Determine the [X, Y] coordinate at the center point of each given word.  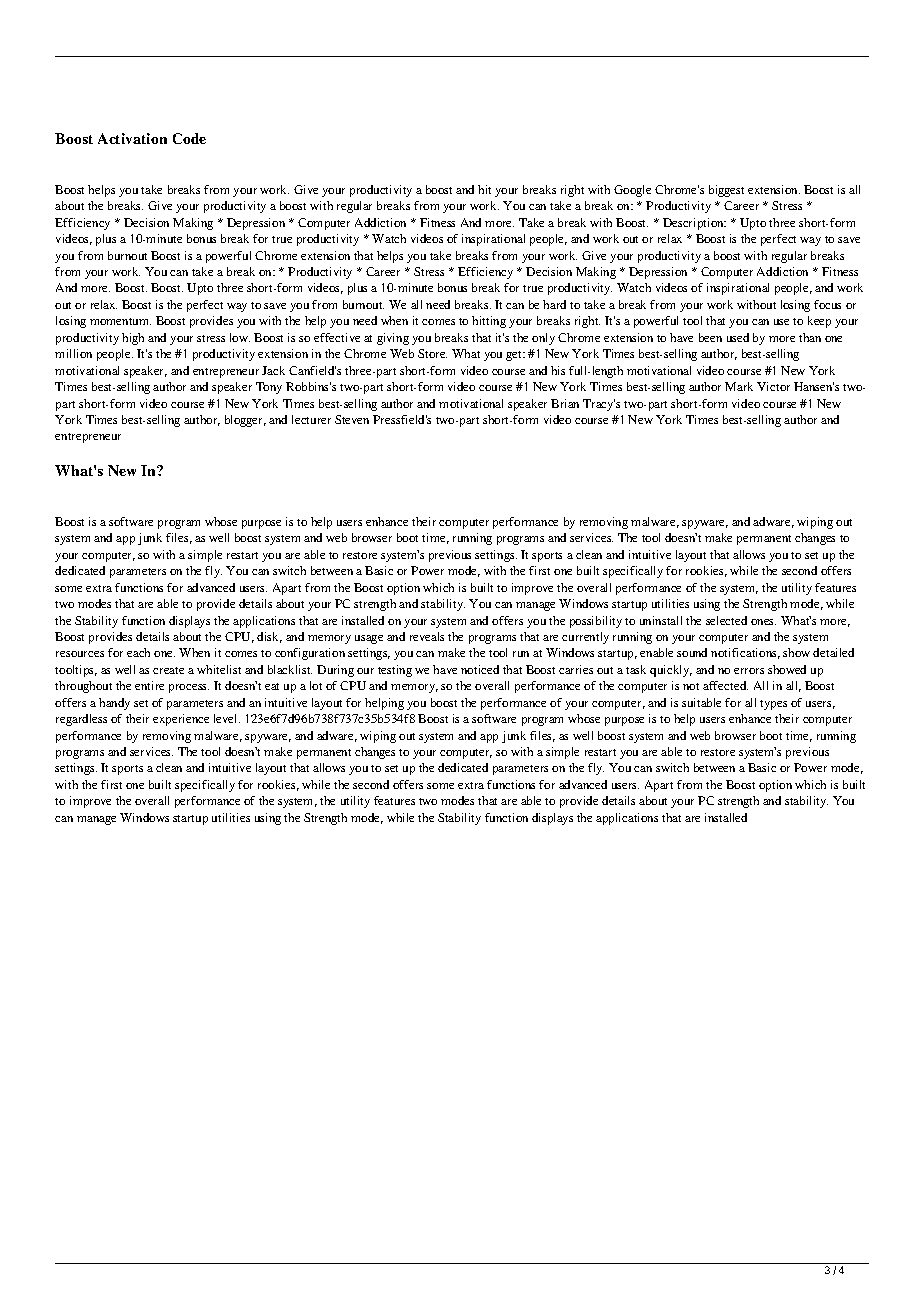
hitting [489, 322]
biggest [726, 191]
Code [189, 138]
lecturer [311, 419]
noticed [480, 669]
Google [632, 191]
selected [726, 620]
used [738, 337]
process [189, 688]
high [133, 339]
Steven [352, 419]
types [773, 705]
